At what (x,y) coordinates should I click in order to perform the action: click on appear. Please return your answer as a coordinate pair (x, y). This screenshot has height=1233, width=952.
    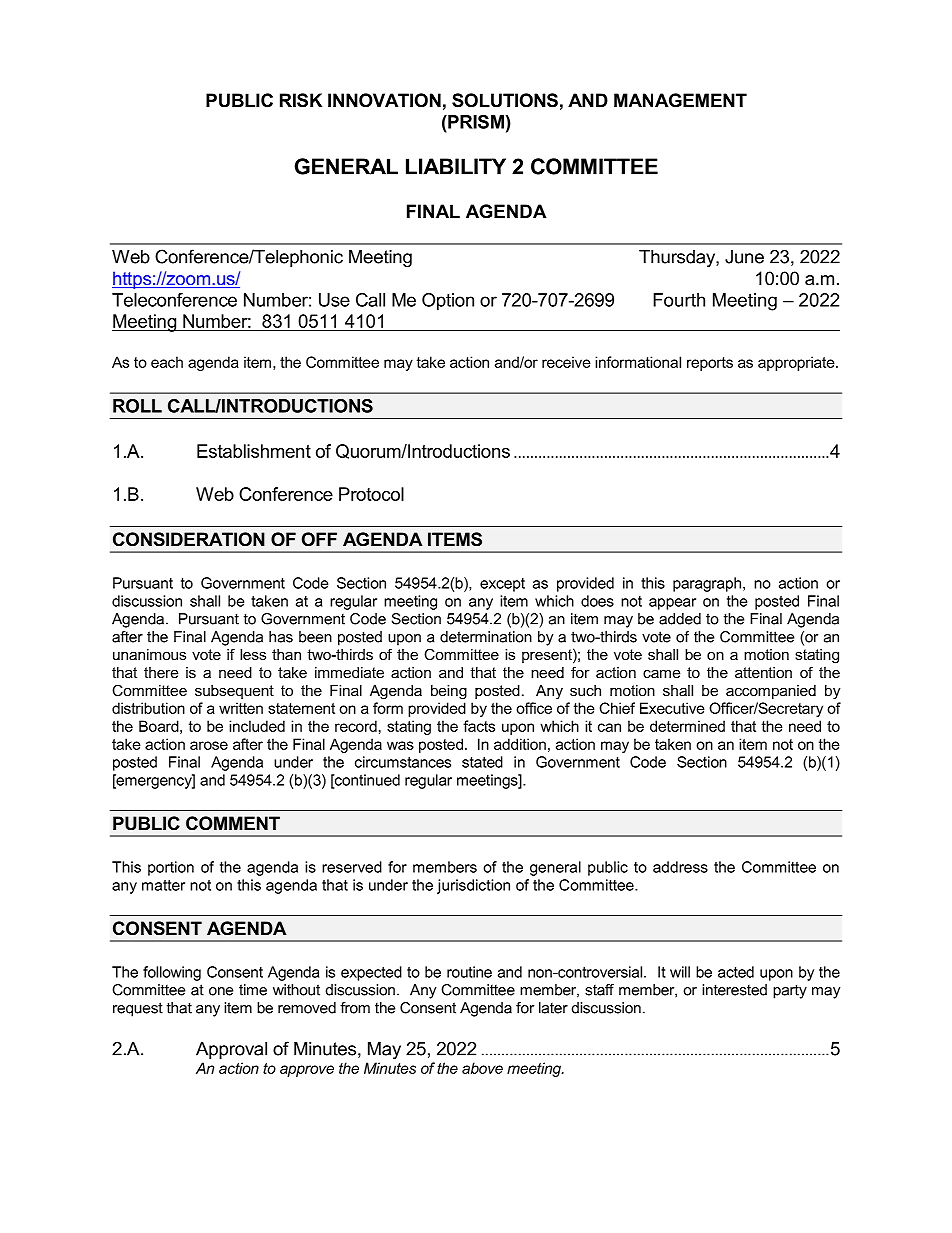
    Looking at the image, I should click on (672, 604).
